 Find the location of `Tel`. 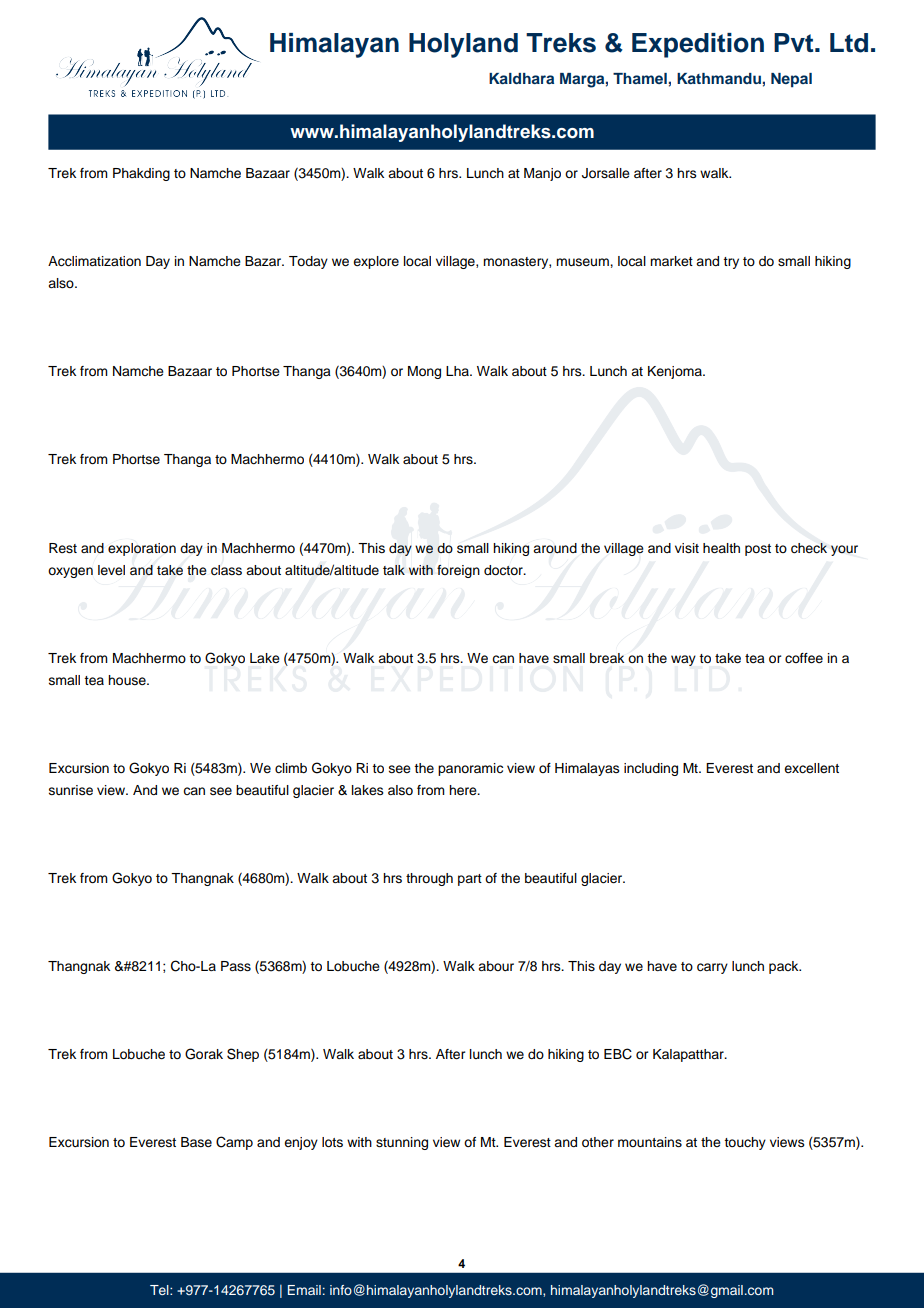

Tel is located at coordinates (160, 1290).
